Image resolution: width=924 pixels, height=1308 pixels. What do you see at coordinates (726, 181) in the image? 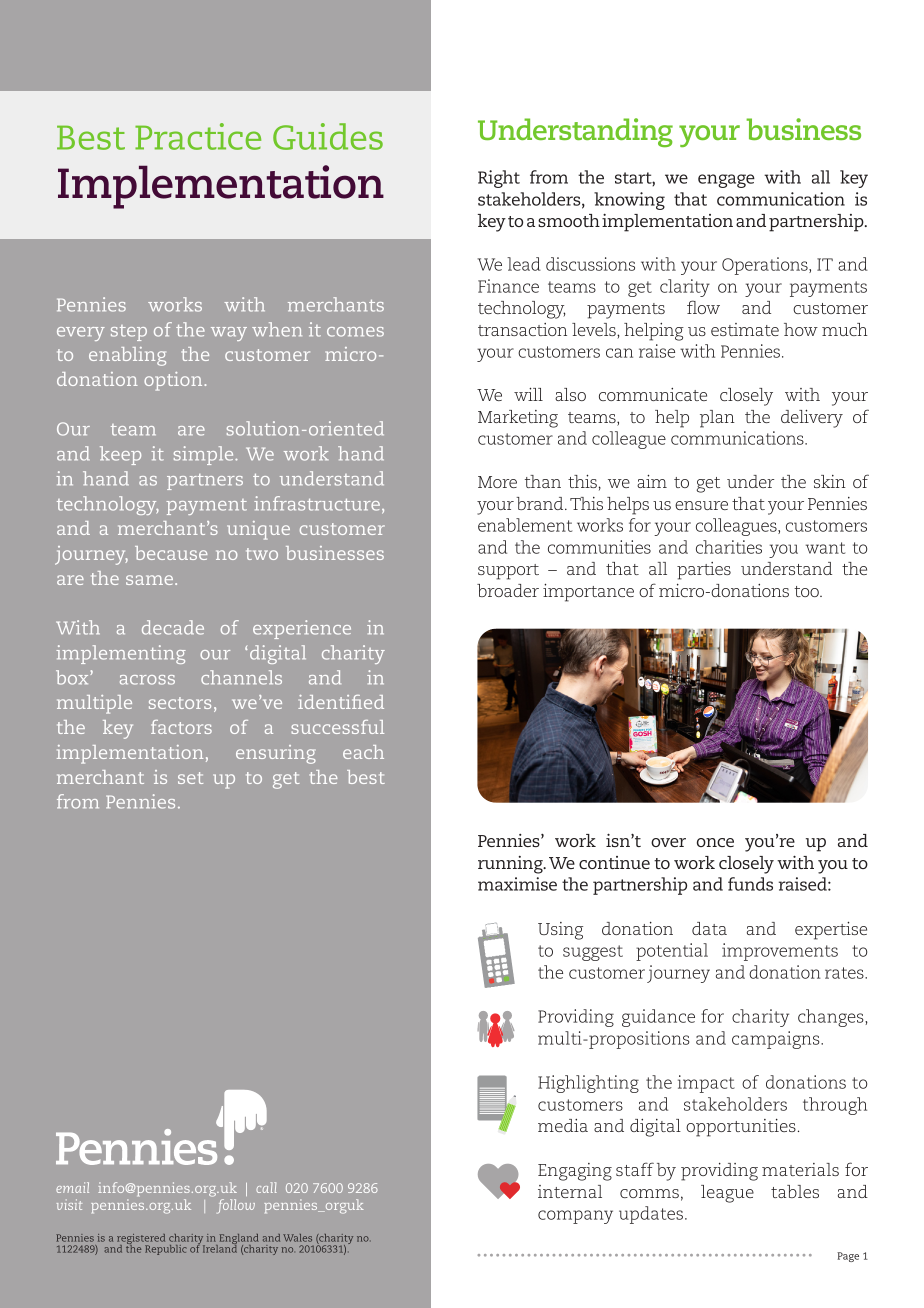
I see `engage` at bounding box center [726, 181].
